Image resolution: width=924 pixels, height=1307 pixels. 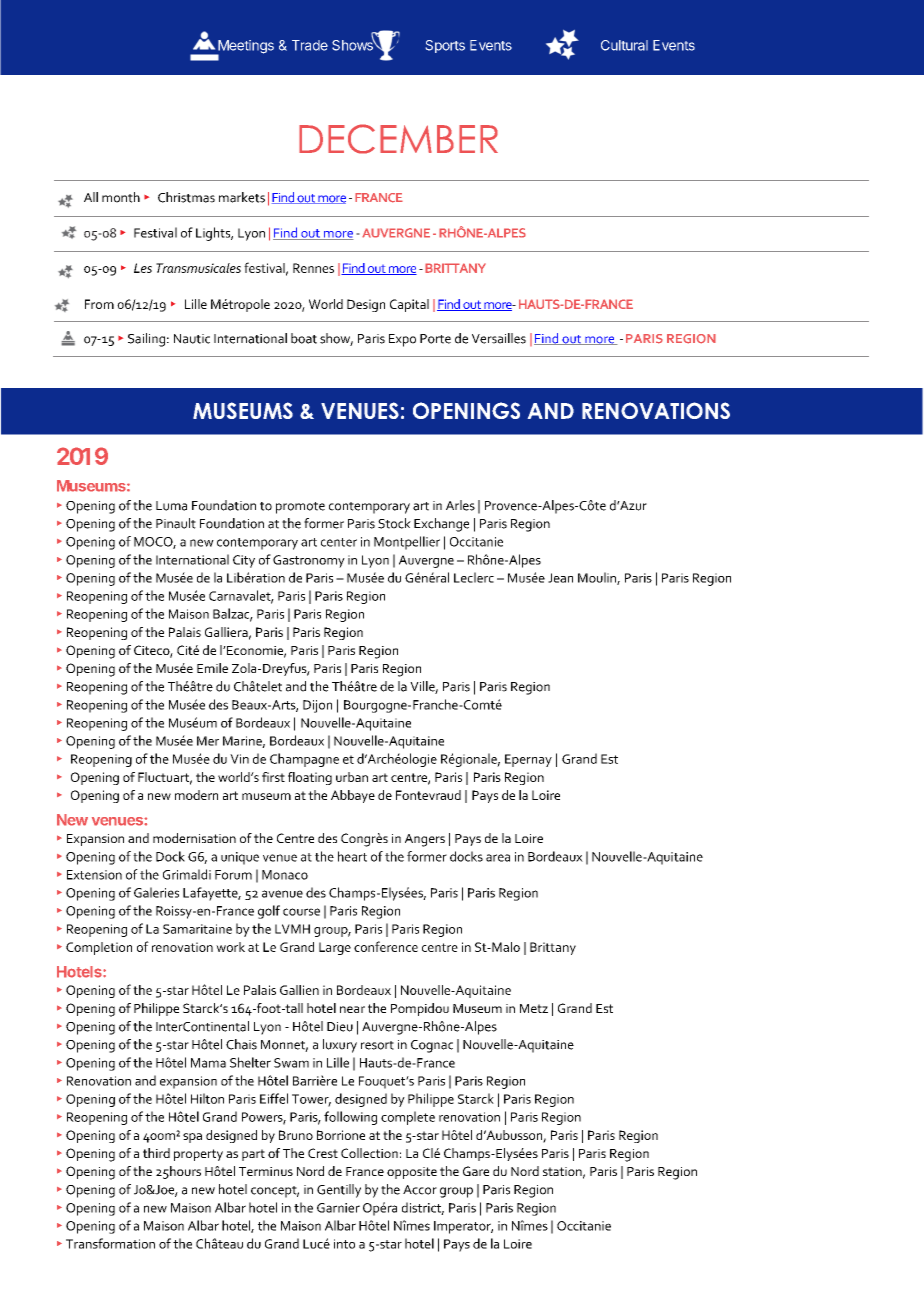 I want to click on third, so click(x=156, y=1153).
